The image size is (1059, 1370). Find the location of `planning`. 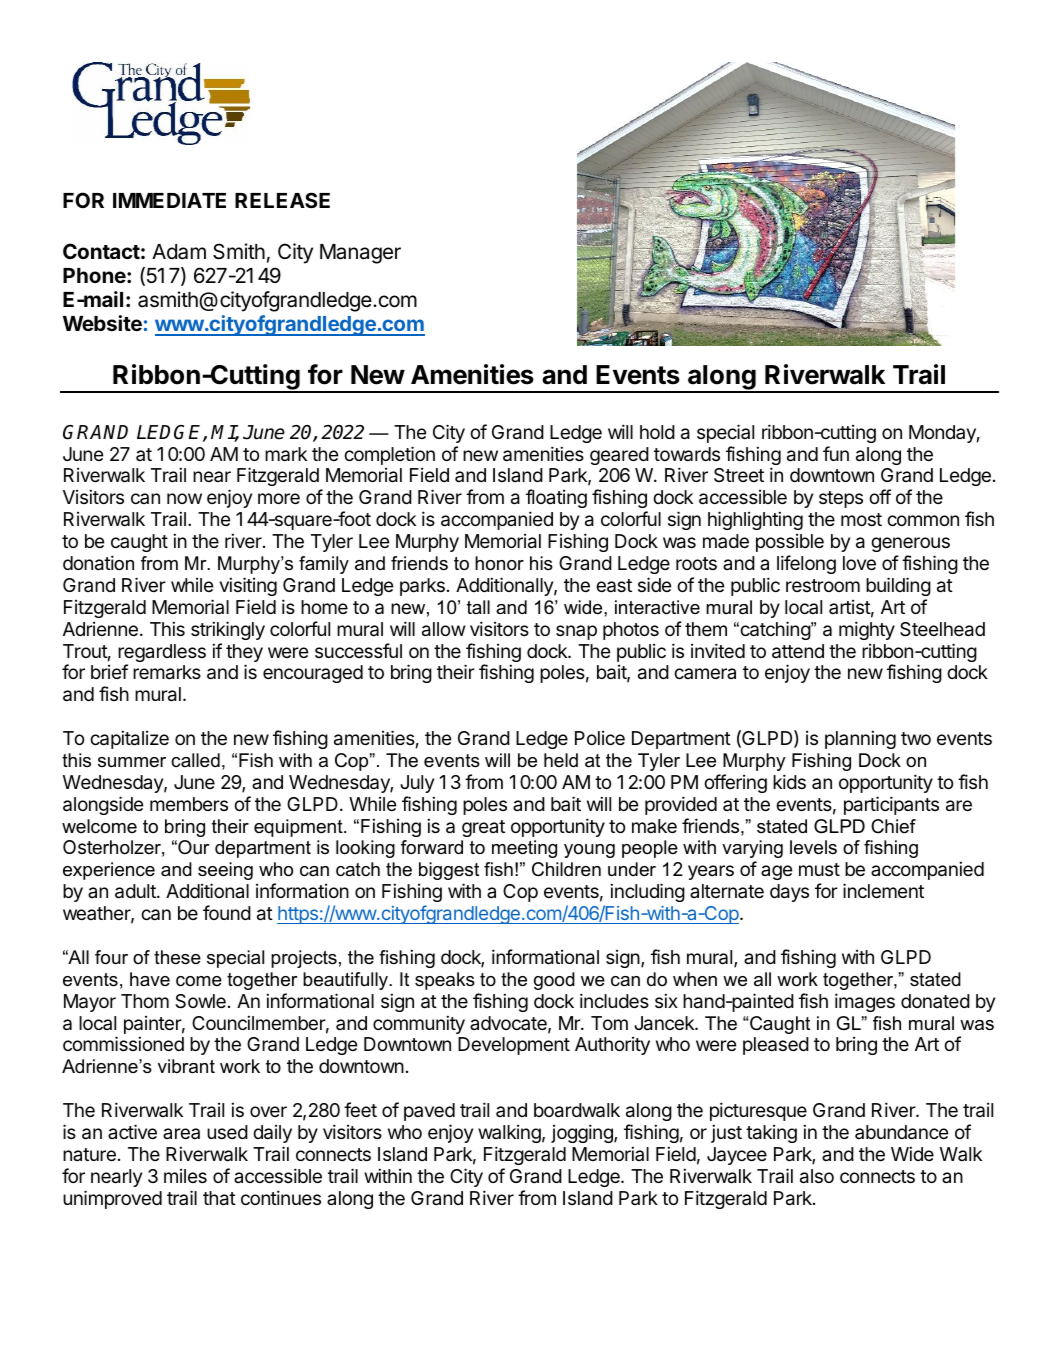

planning is located at coordinates (860, 739).
